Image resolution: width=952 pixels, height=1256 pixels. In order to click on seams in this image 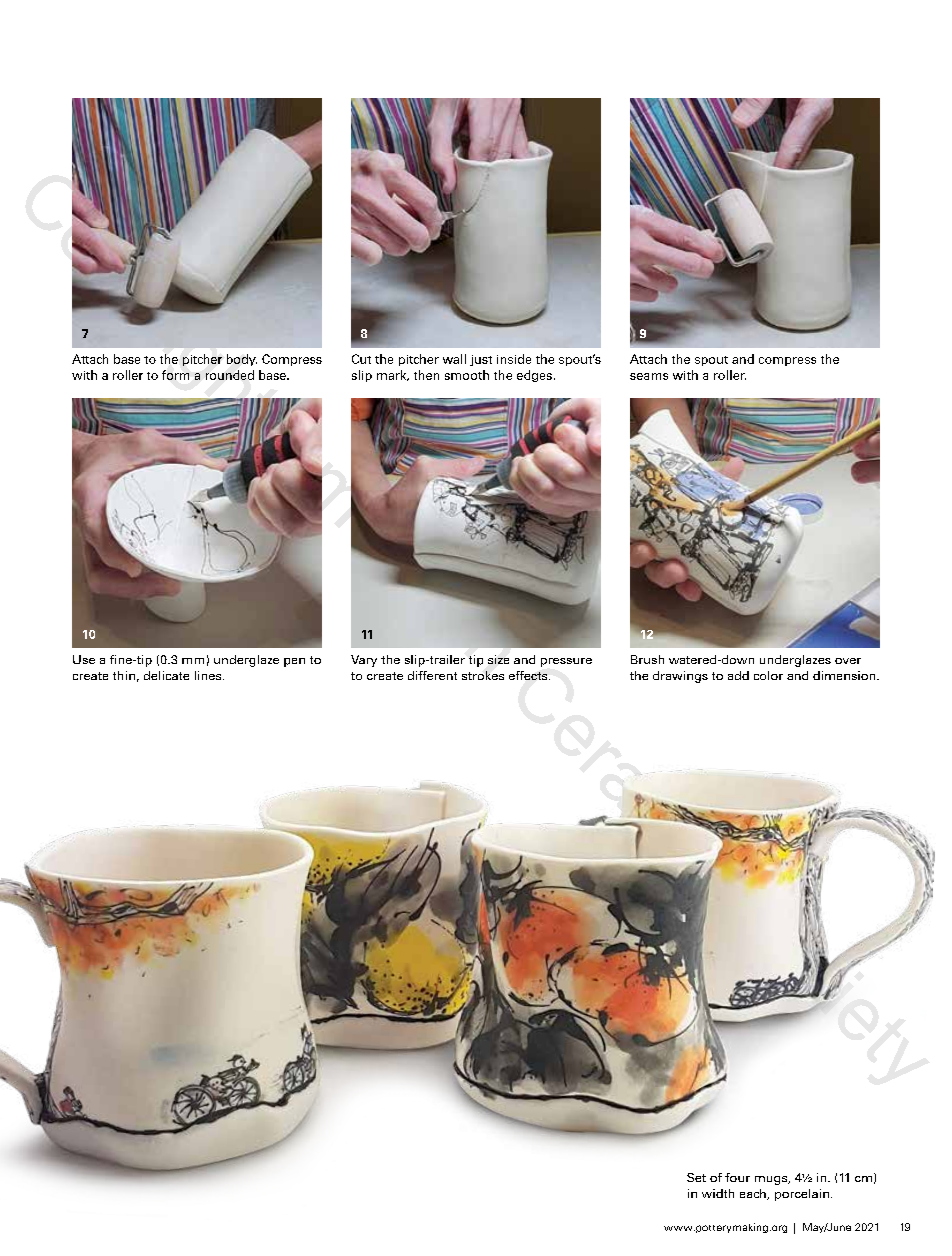, I will do `click(649, 376)`.
